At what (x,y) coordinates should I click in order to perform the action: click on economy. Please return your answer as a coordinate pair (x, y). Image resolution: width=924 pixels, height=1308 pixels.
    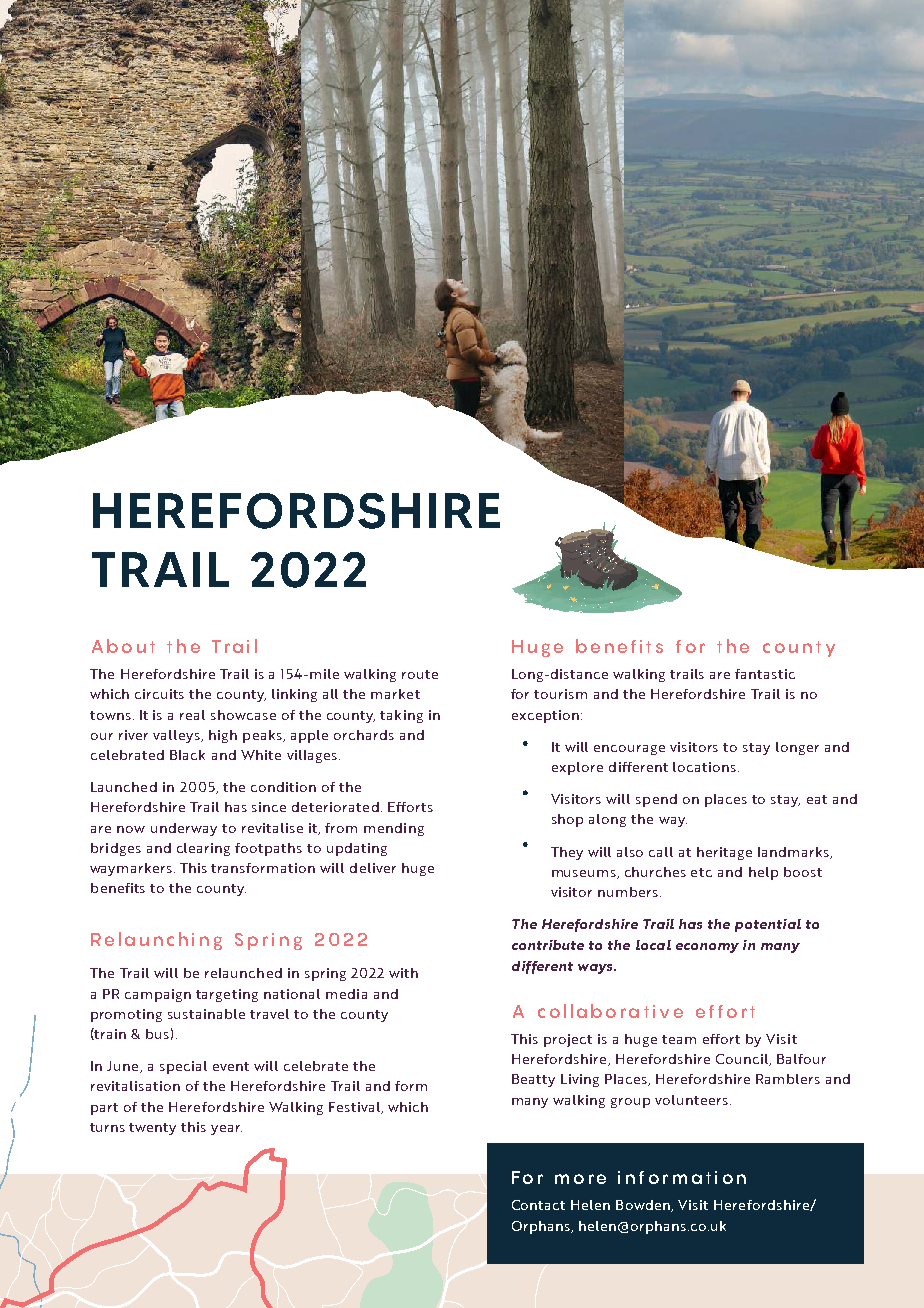
    Looking at the image, I should click on (707, 948).
